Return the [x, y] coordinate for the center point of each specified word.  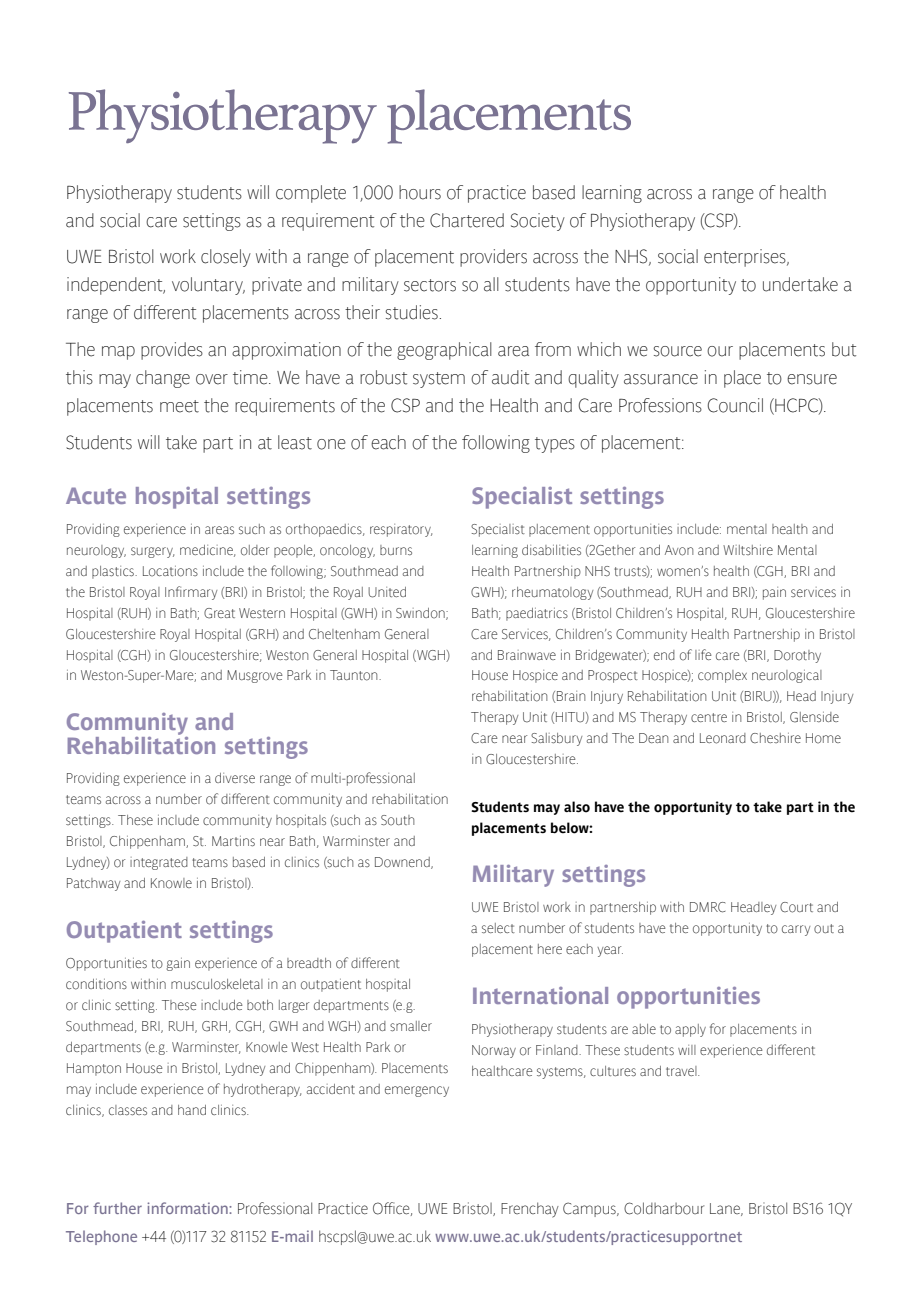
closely [226, 258]
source [677, 351]
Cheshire [775, 738]
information [188, 1208]
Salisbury [556, 739]
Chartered [467, 220]
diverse [235, 778]
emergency [417, 1091]
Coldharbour [664, 1208]
